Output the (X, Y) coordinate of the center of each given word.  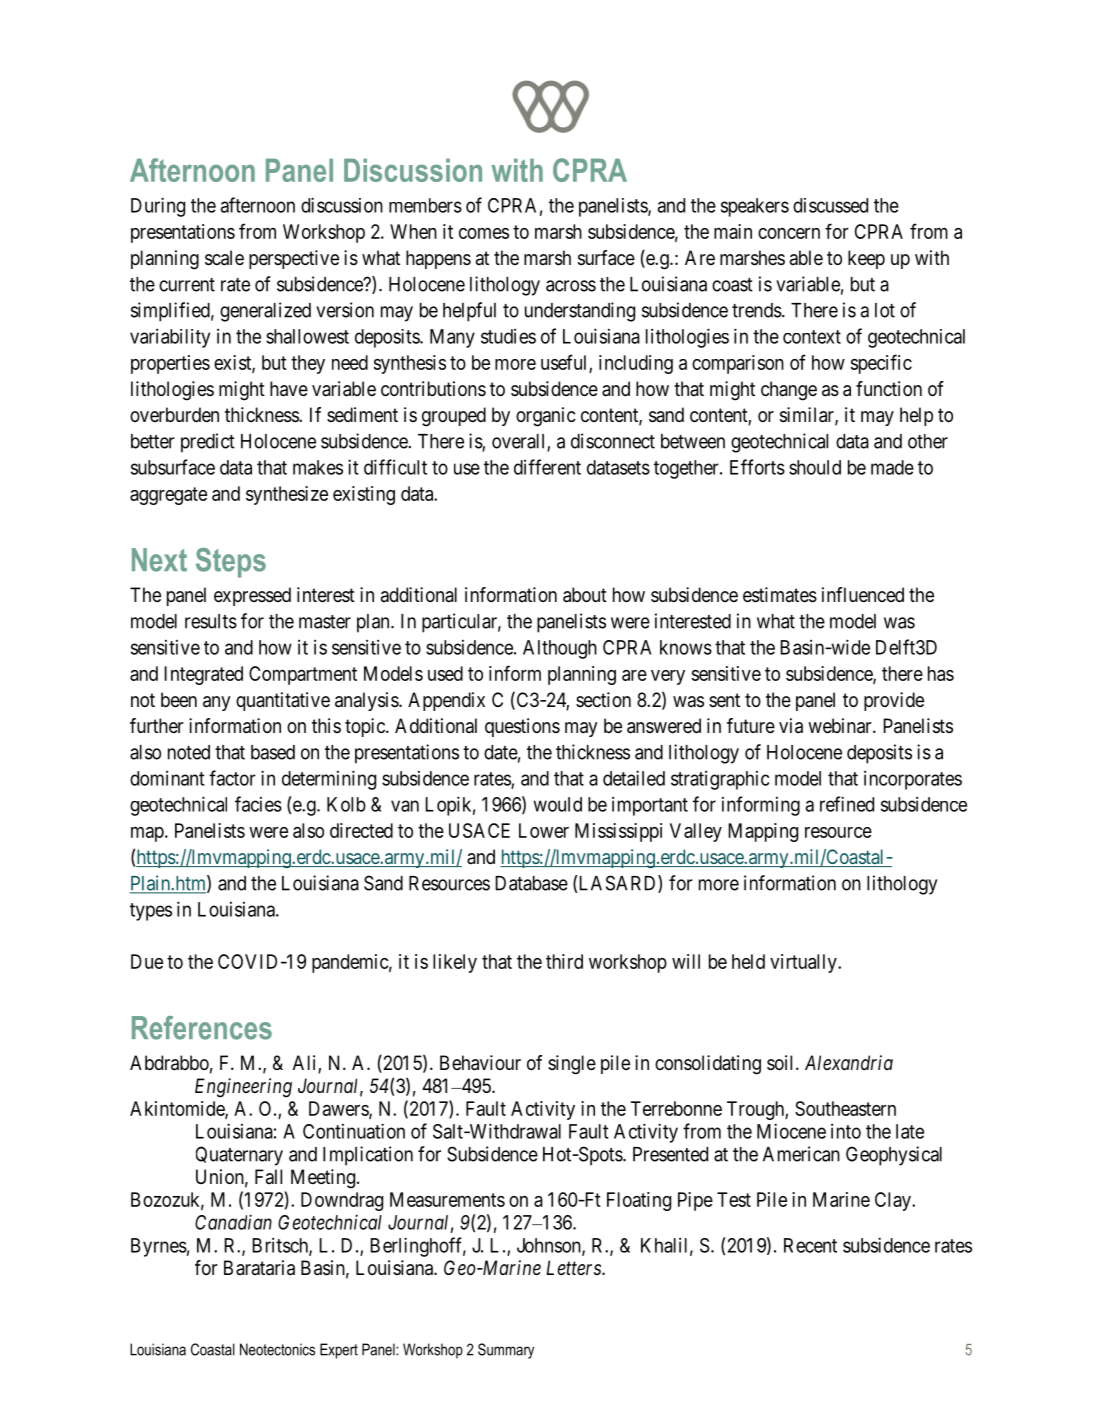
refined (847, 804)
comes (484, 233)
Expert (339, 1351)
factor (232, 778)
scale (224, 258)
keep (866, 259)
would (557, 804)
